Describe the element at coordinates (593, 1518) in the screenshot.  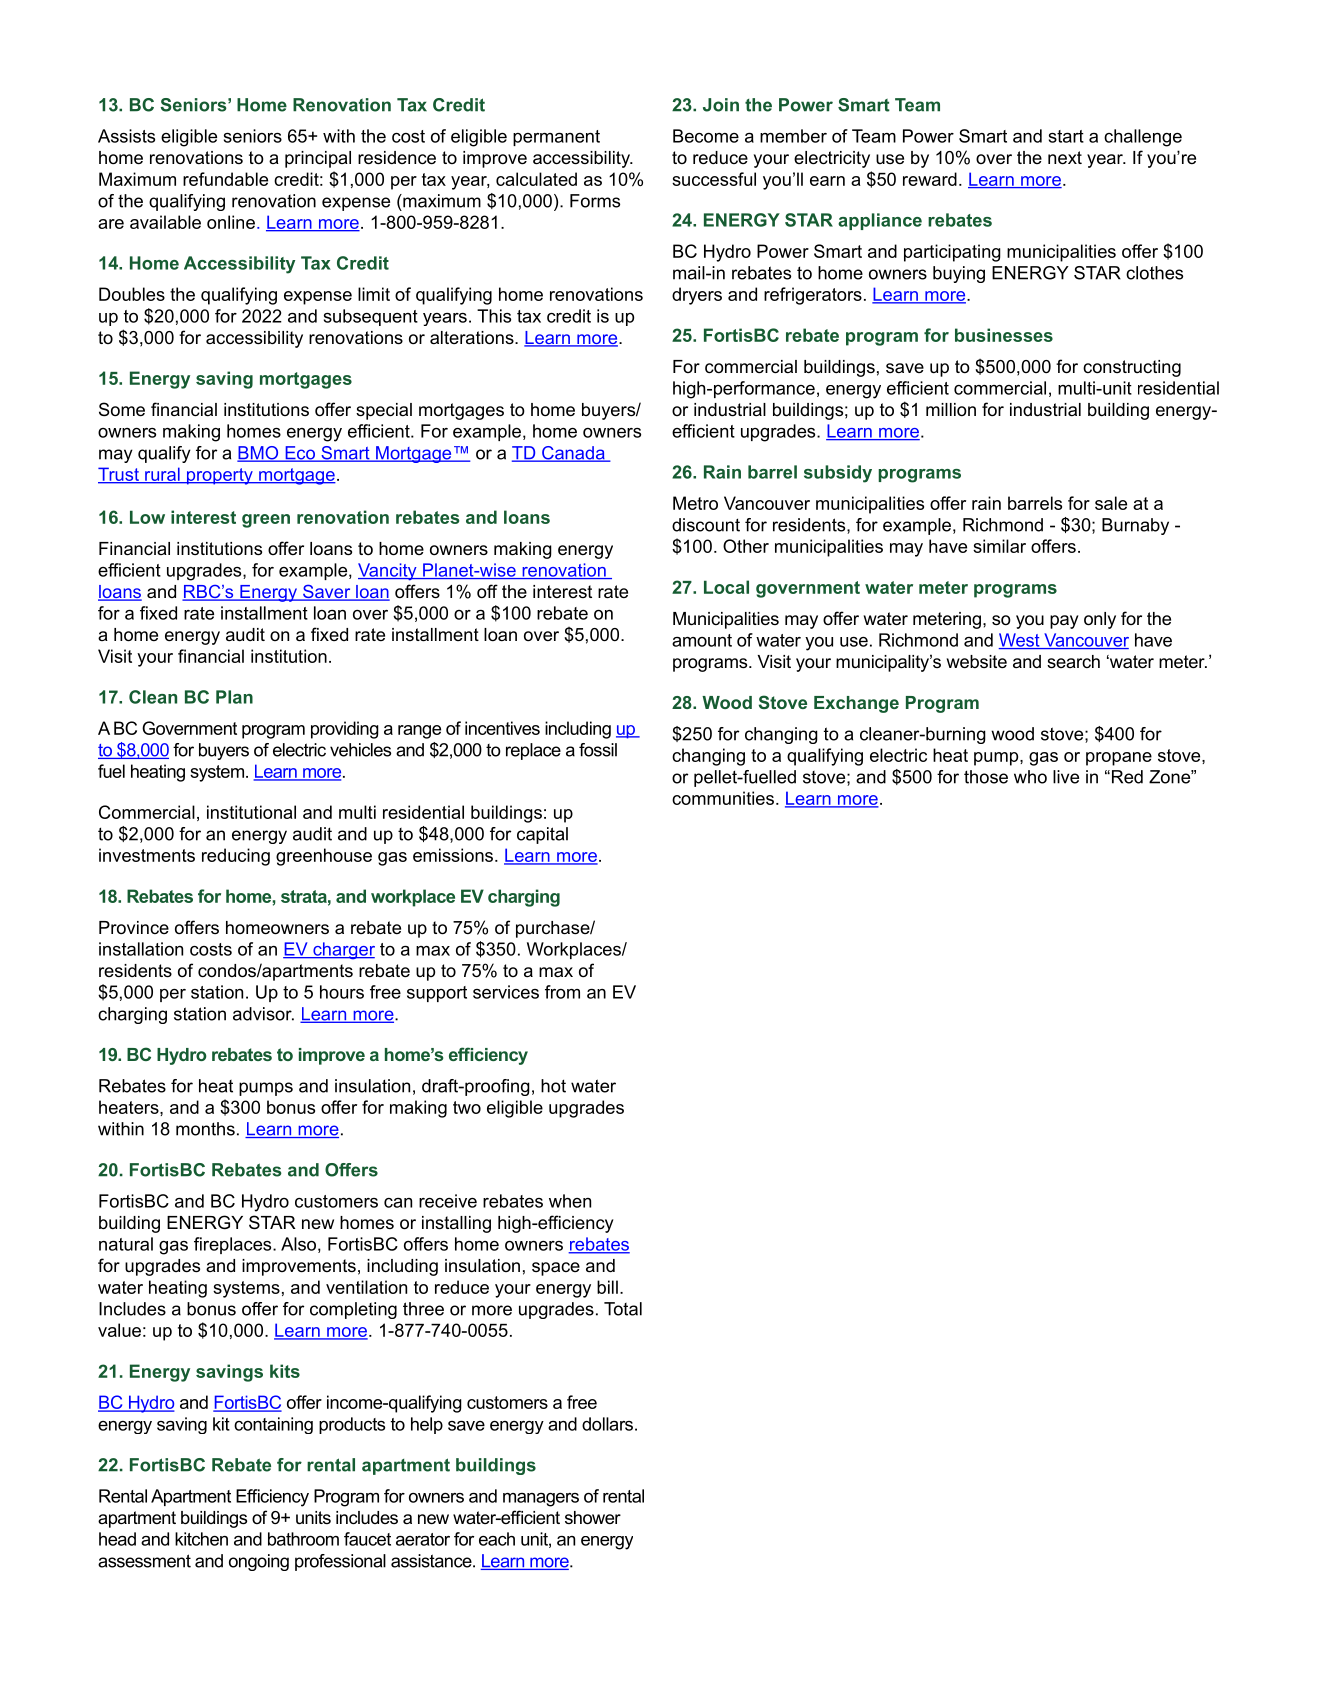
I see `shower` at that location.
